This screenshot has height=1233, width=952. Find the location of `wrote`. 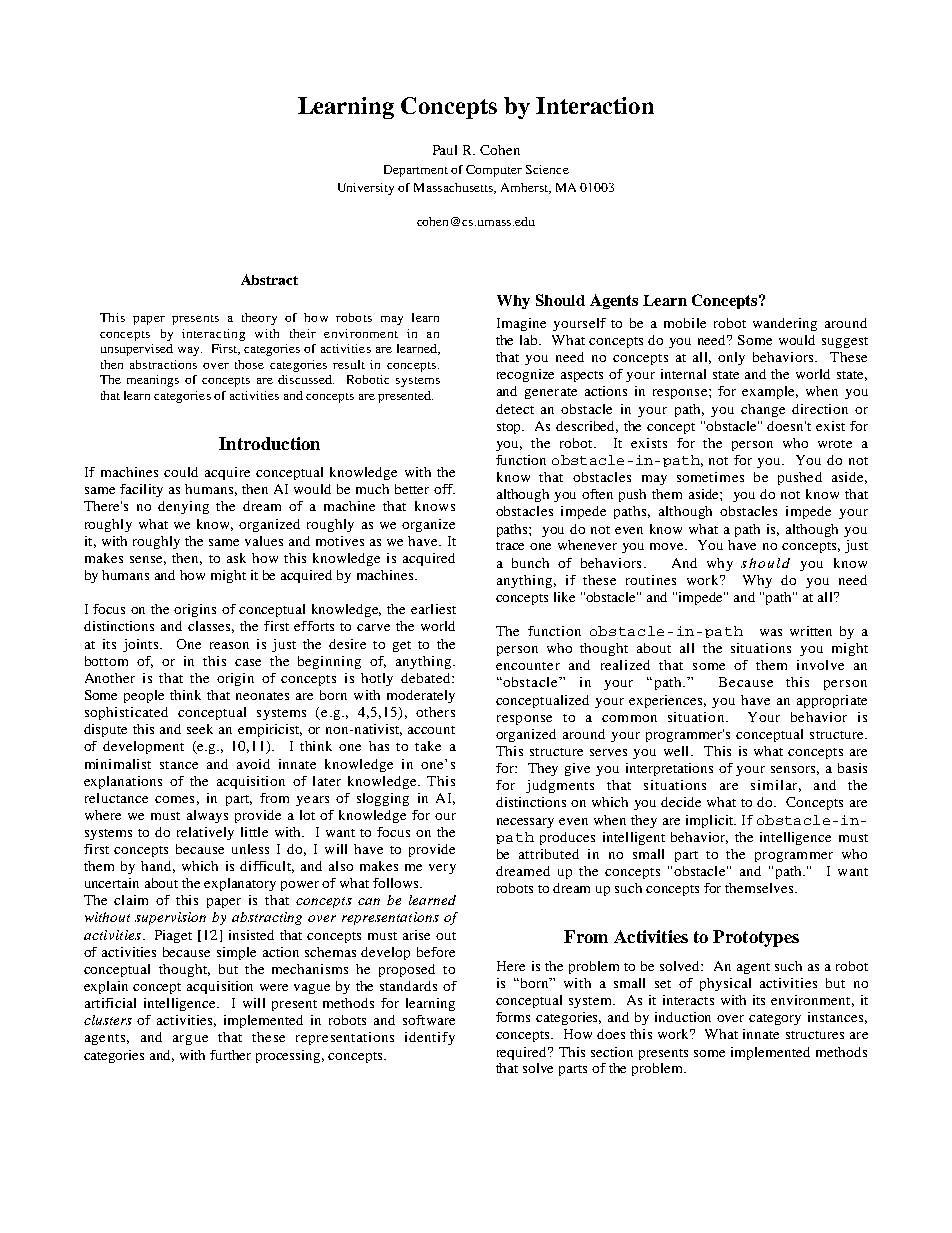

wrote is located at coordinates (835, 444).
